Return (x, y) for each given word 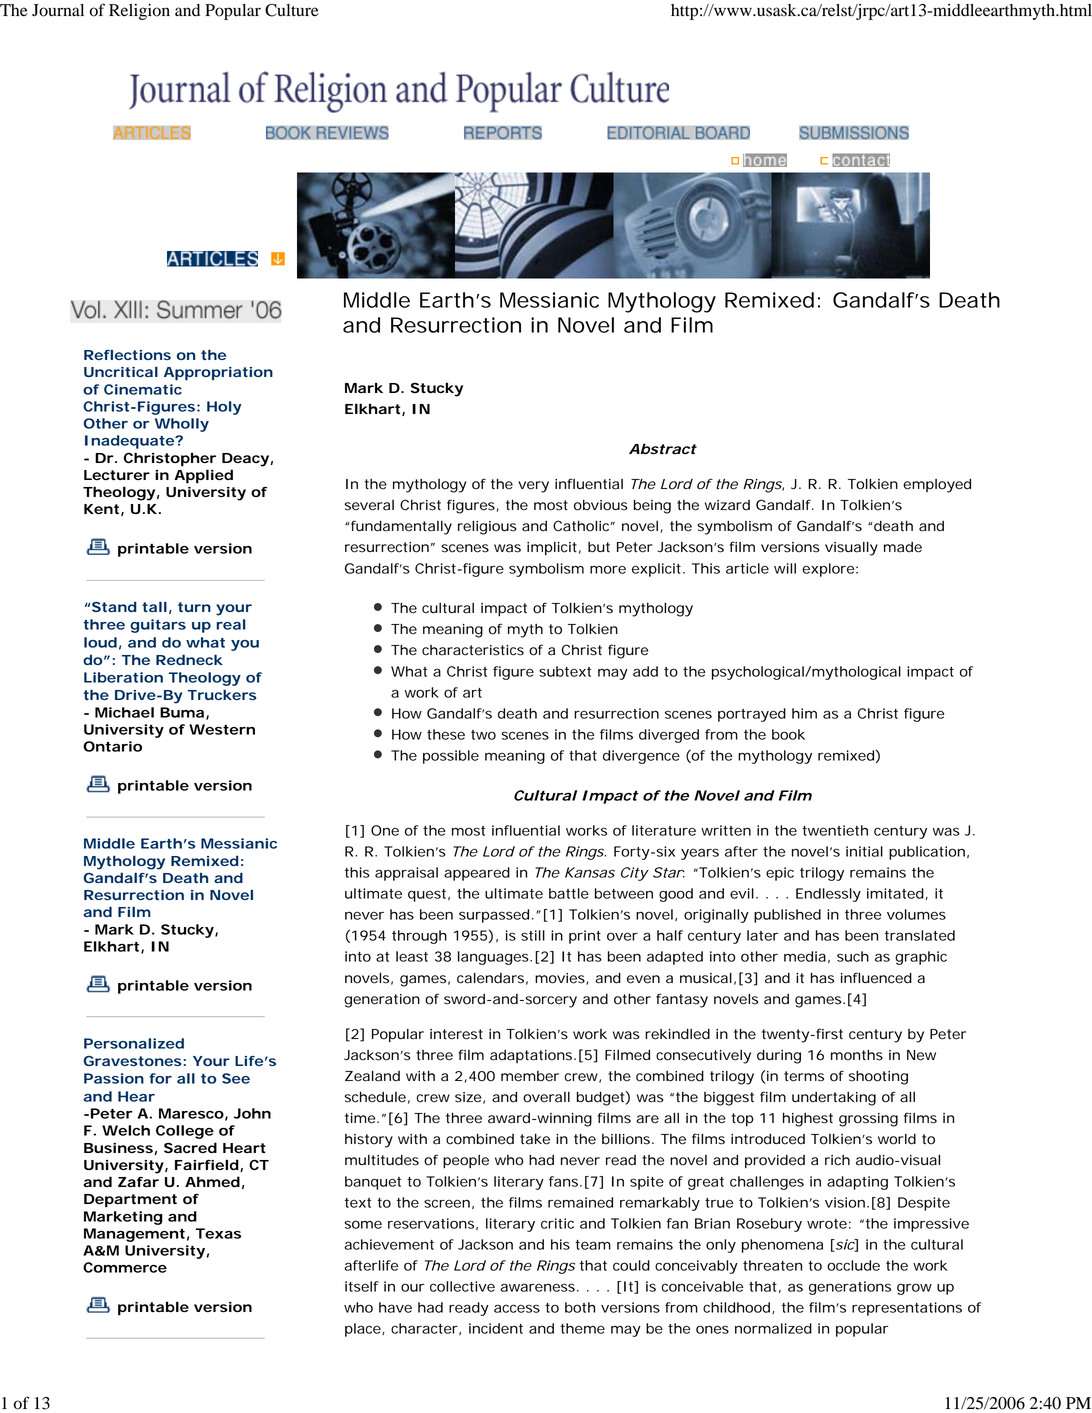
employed (937, 485)
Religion (139, 12)
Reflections (127, 355)
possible (451, 757)
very (533, 487)
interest (456, 1034)
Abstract (663, 449)
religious (487, 527)
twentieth (835, 830)
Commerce (125, 1267)
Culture (292, 10)
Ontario (112, 746)
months (857, 1055)
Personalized (134, 1043)
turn (194, 607)
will (785, 568)
